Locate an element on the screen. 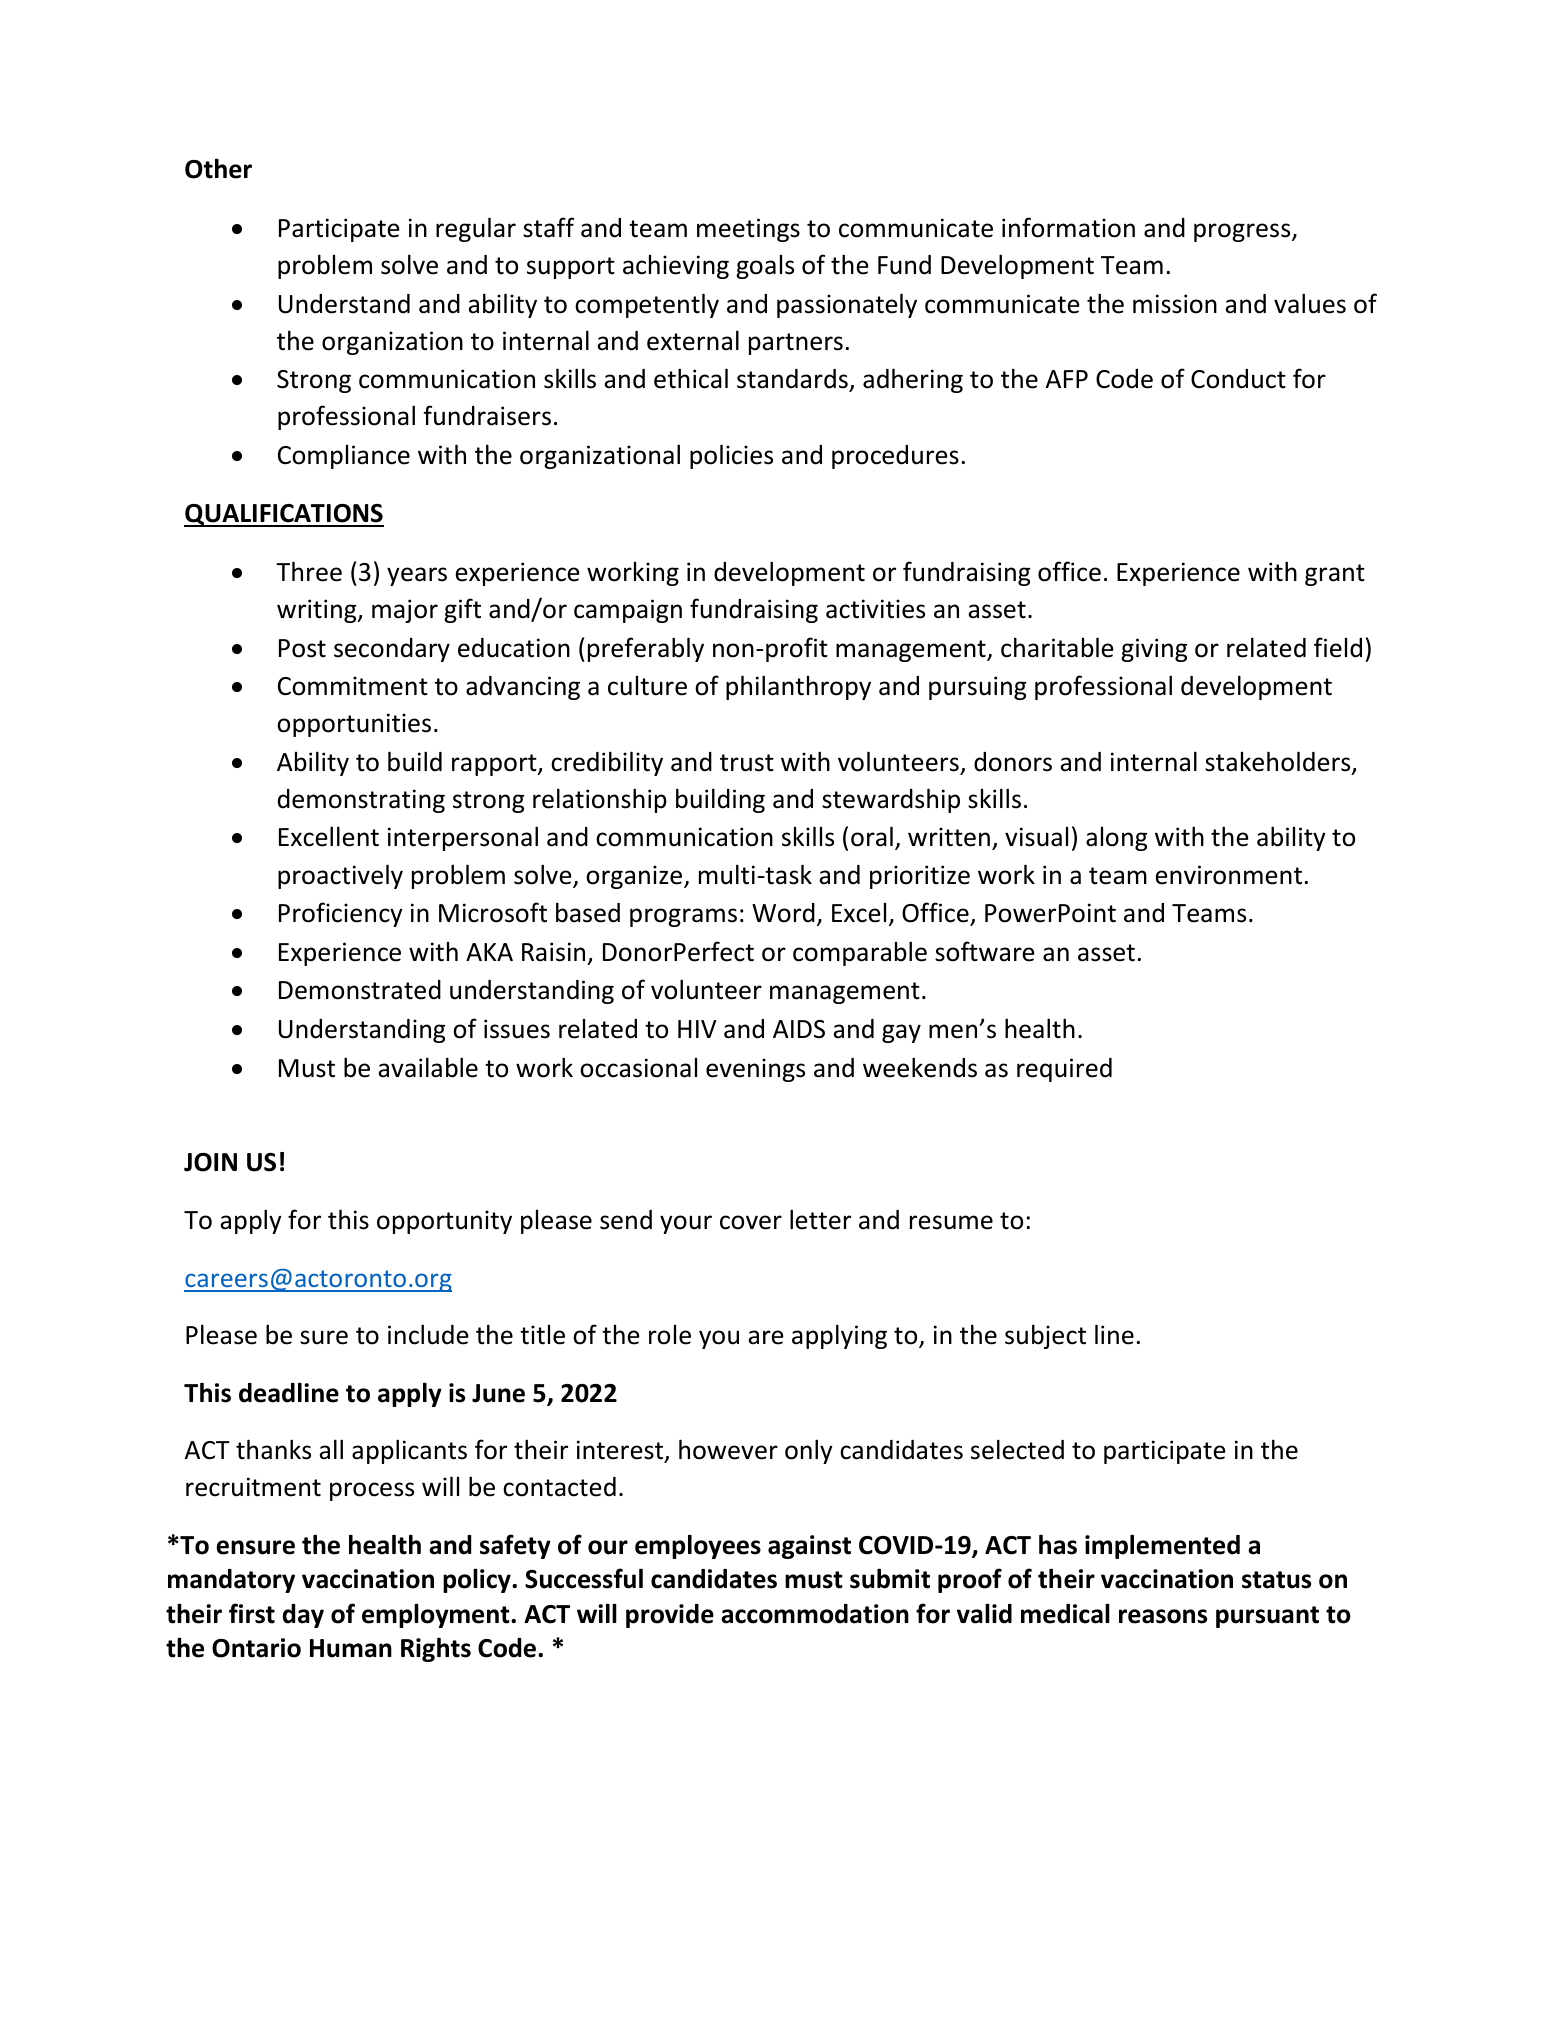  day is located at coordinates (303, 1616).
